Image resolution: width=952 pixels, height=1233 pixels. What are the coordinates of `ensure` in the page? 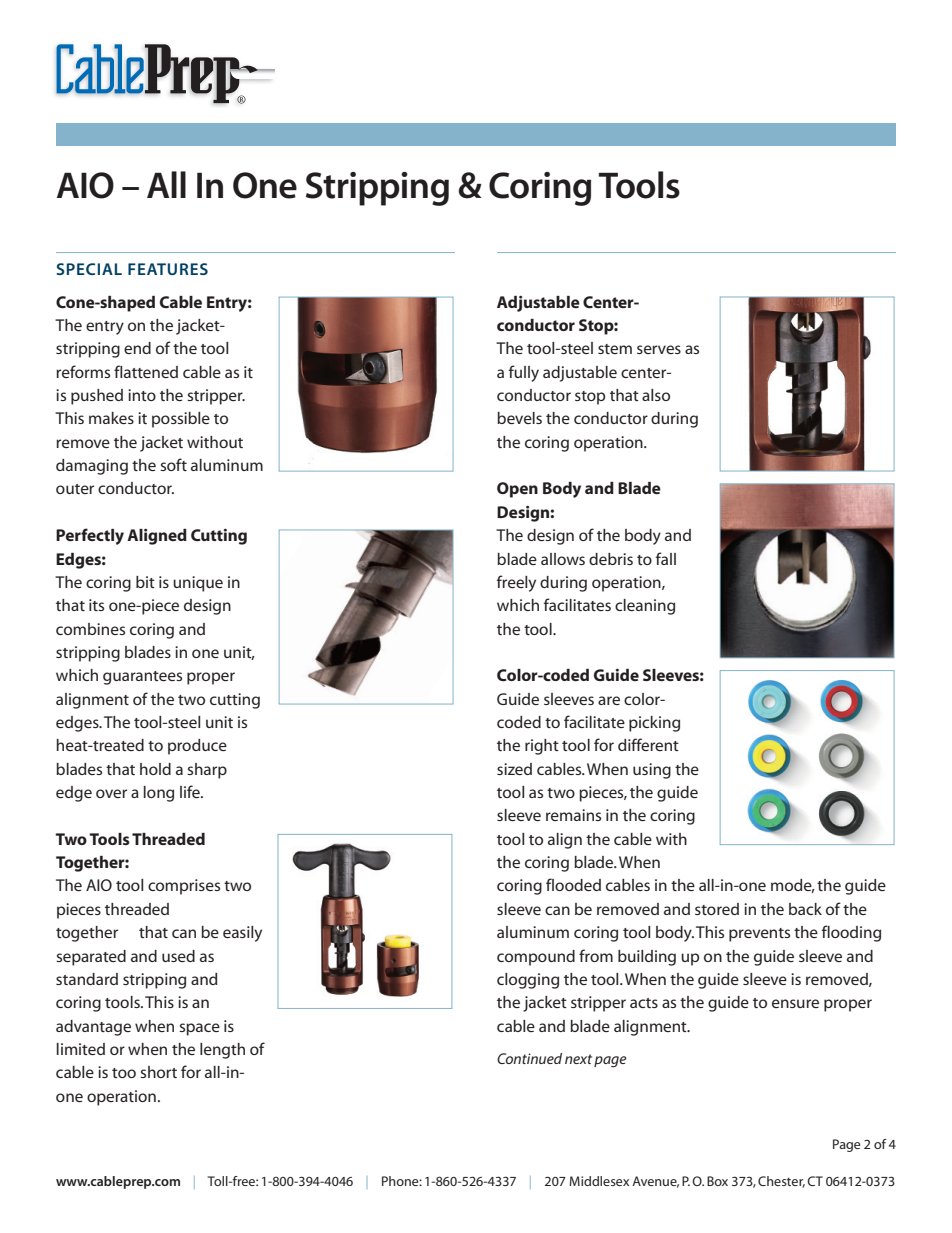 It's located at (795, 1003).
